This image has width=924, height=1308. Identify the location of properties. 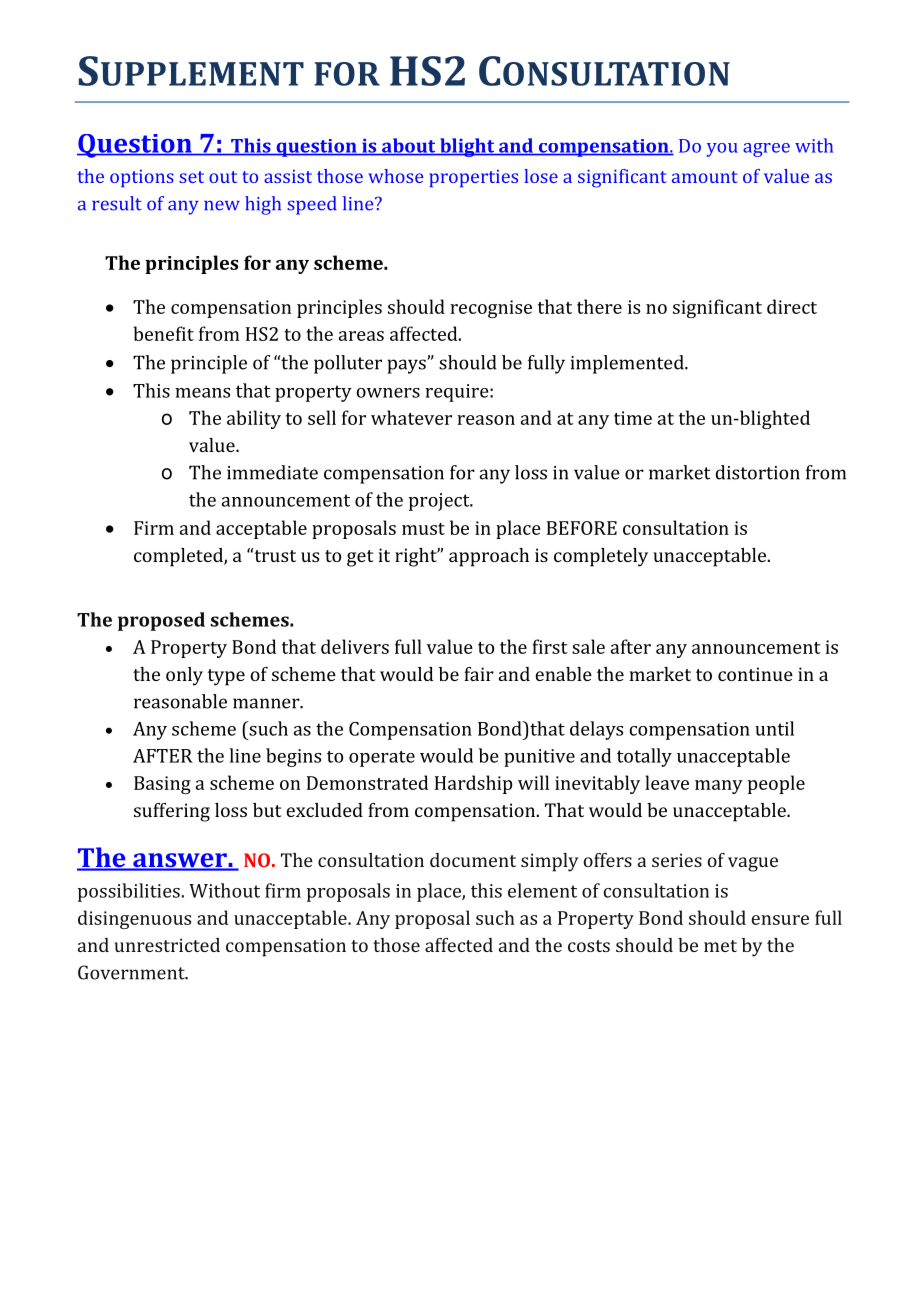
(473, 178).
